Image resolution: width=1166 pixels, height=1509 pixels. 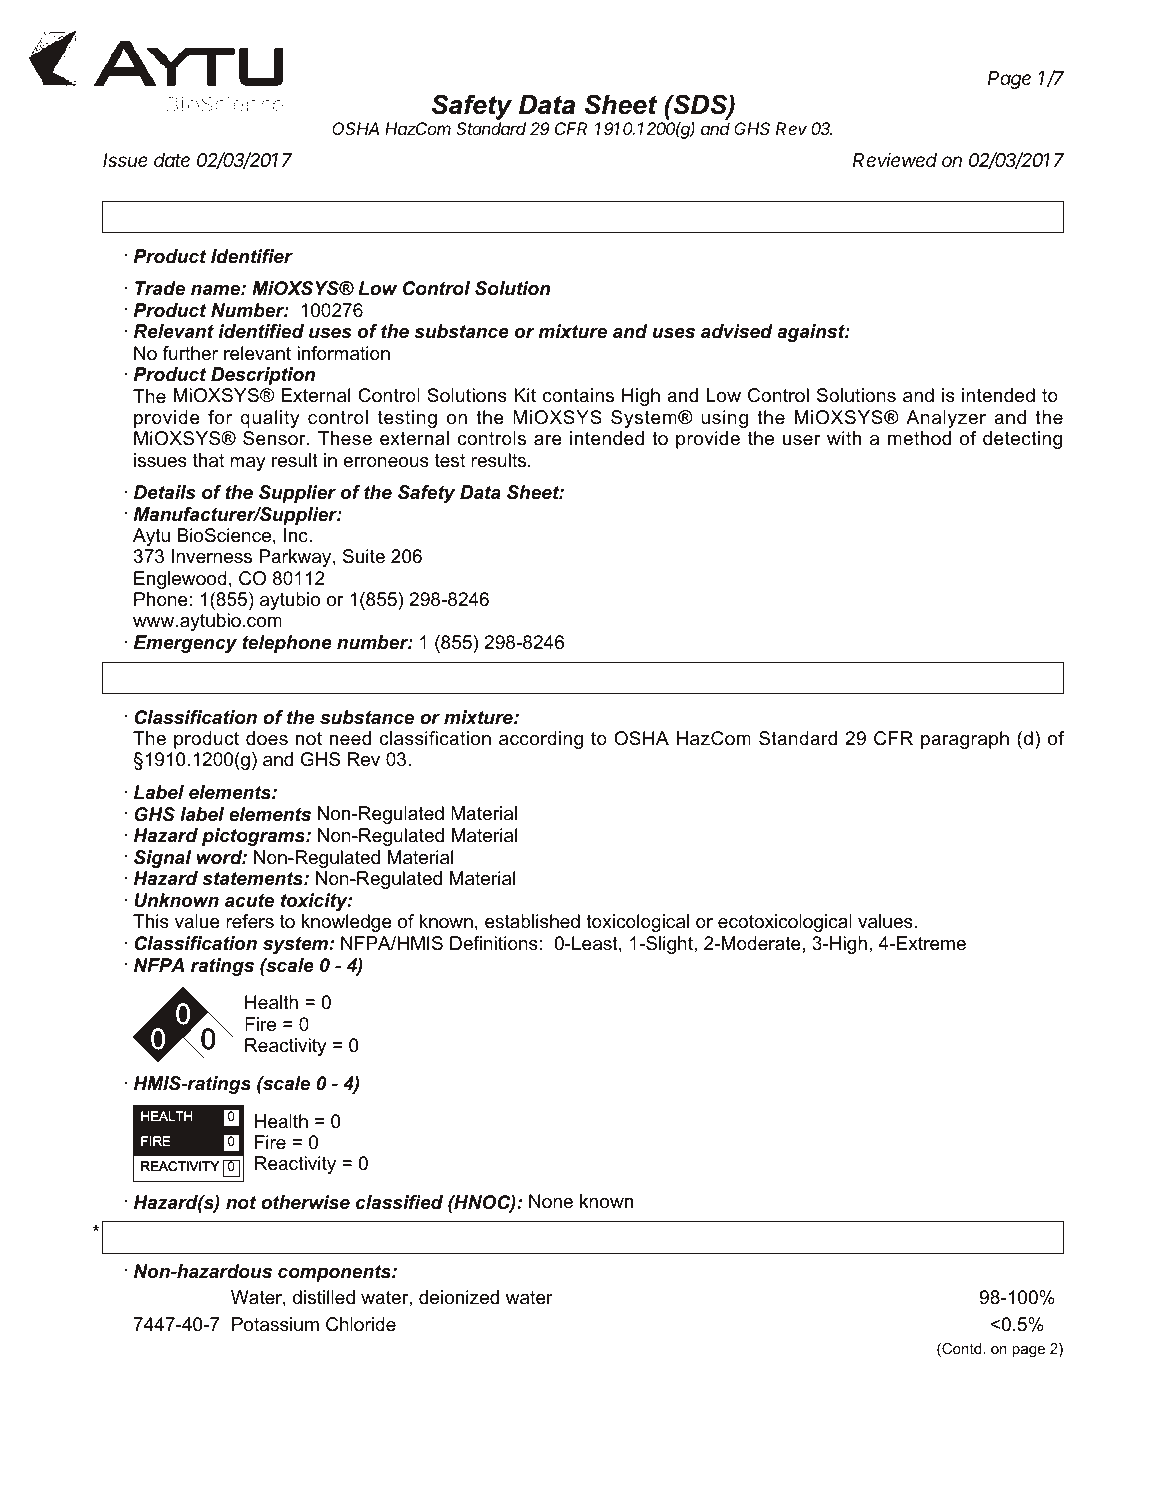 What do you see at coordinates (541, 740) in the image?
I see `according` at bounding box center [541, 740].
